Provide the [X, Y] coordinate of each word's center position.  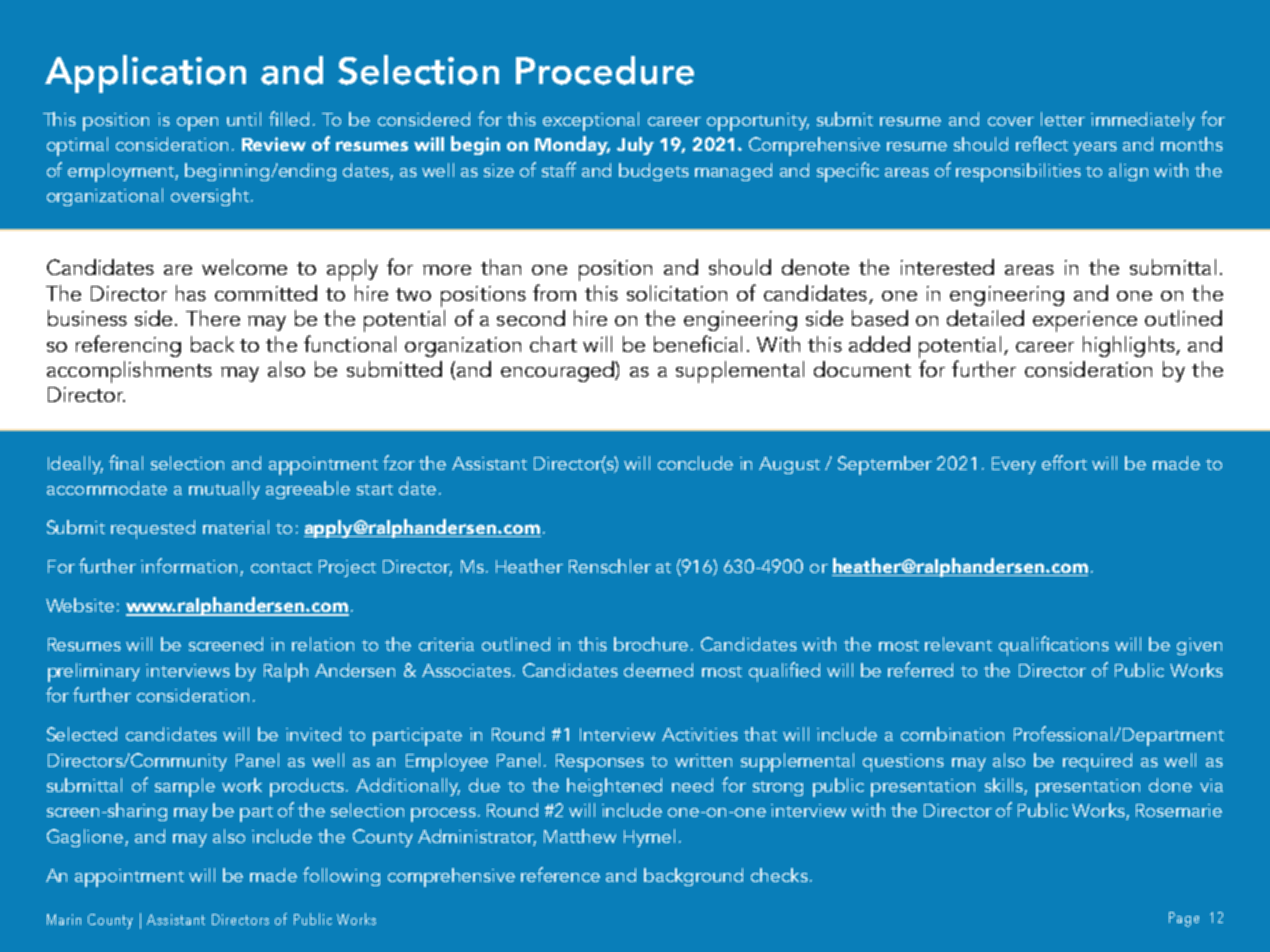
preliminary [94, 672]
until [244, 119]
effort [1064, 462]
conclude [695, 463]
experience [1085, 321]
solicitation [677, 293]
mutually [224, 490]
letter [1063, 119]
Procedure [605, 70]
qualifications [1054, 646]
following [341, 876]
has [191, 293]
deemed [658, 670]
